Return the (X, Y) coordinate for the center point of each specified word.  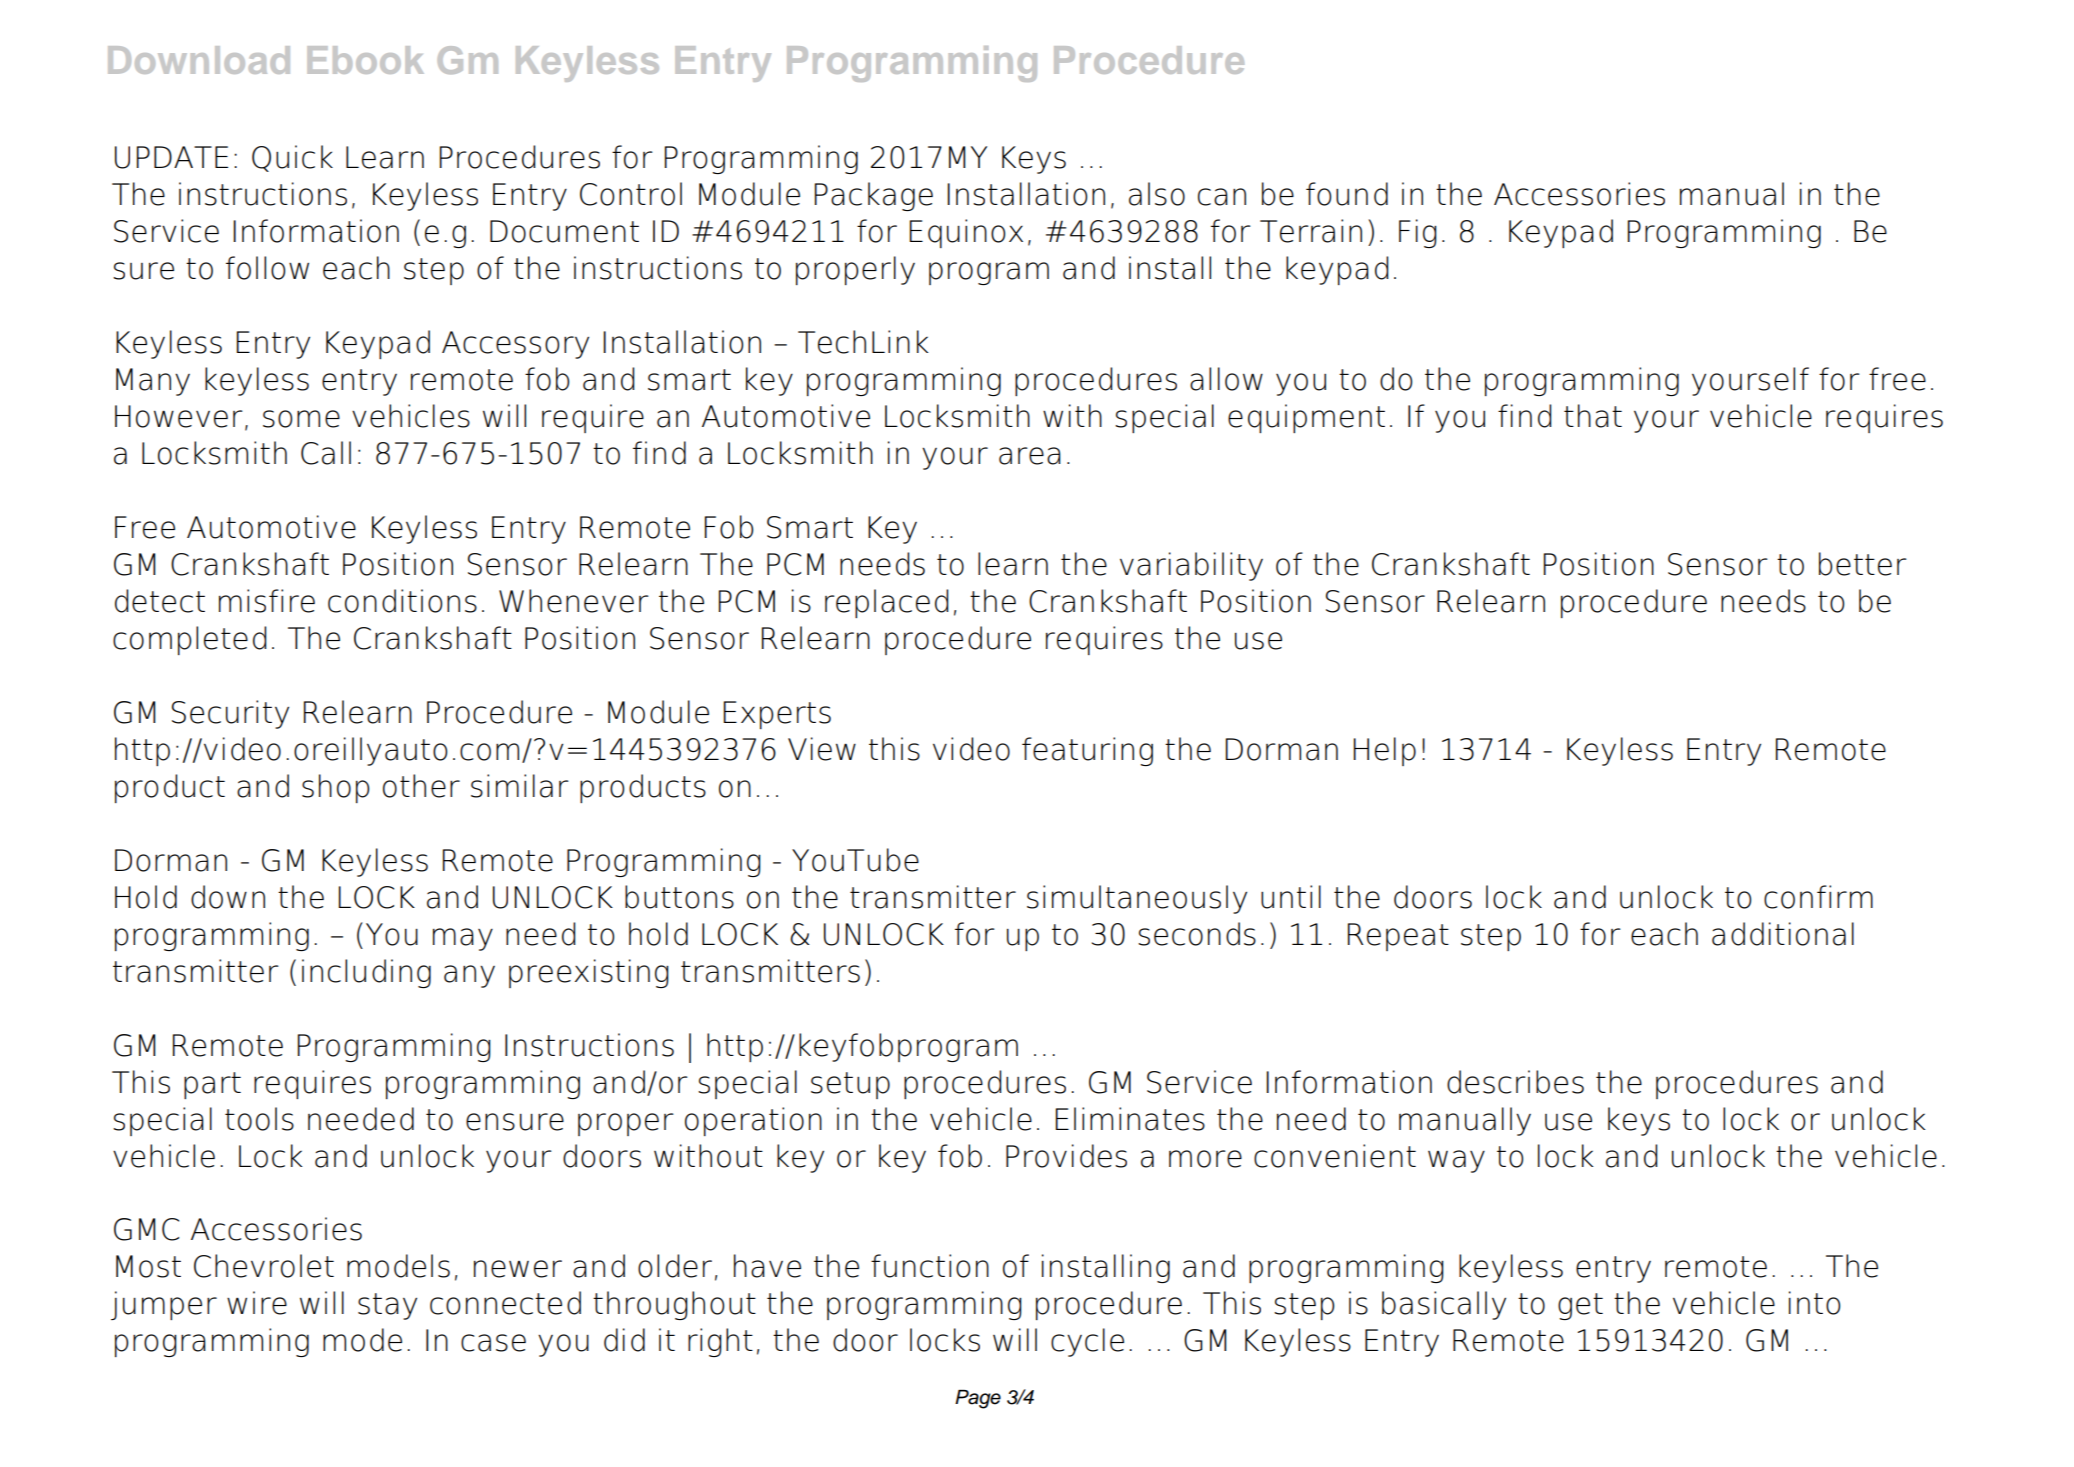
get (1580, 1306)
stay (387, 1306)
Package (874, 196)
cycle (1087, 1342)
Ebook (365, 60)
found (1347, 194)
